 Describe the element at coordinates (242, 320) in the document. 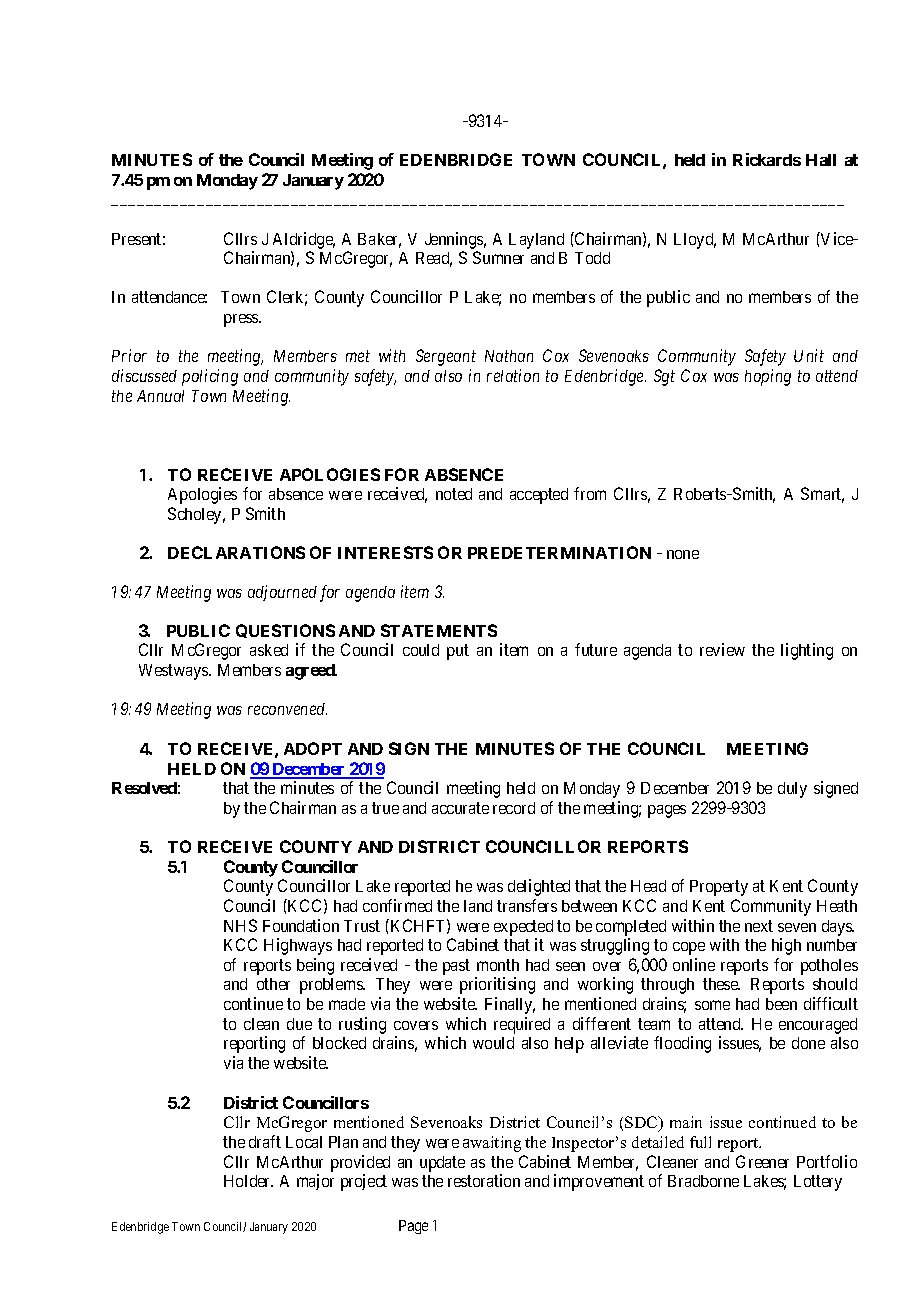

I see `press` at that location.
